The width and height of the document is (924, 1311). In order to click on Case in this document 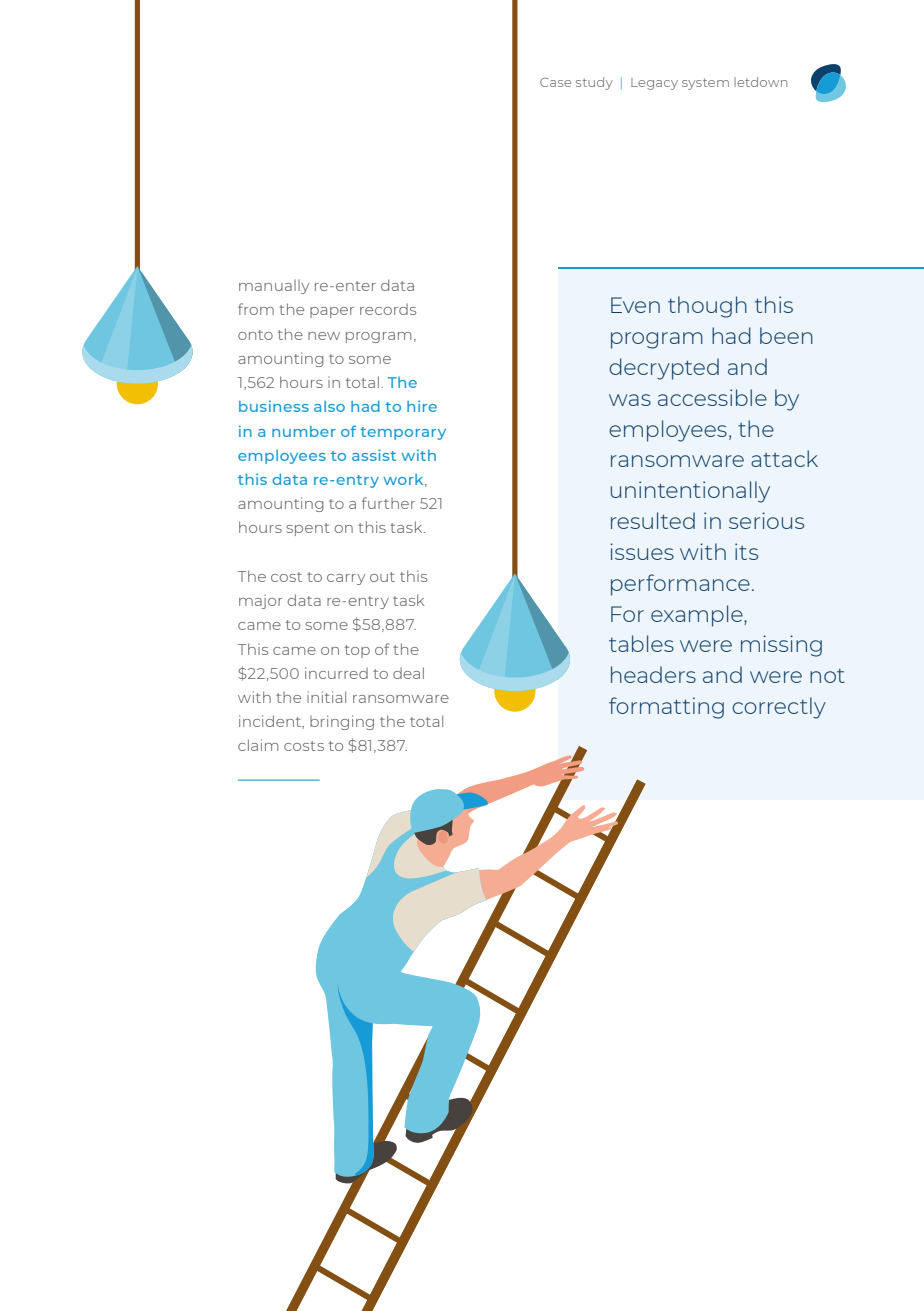, I will do `click(555, 82)`.
